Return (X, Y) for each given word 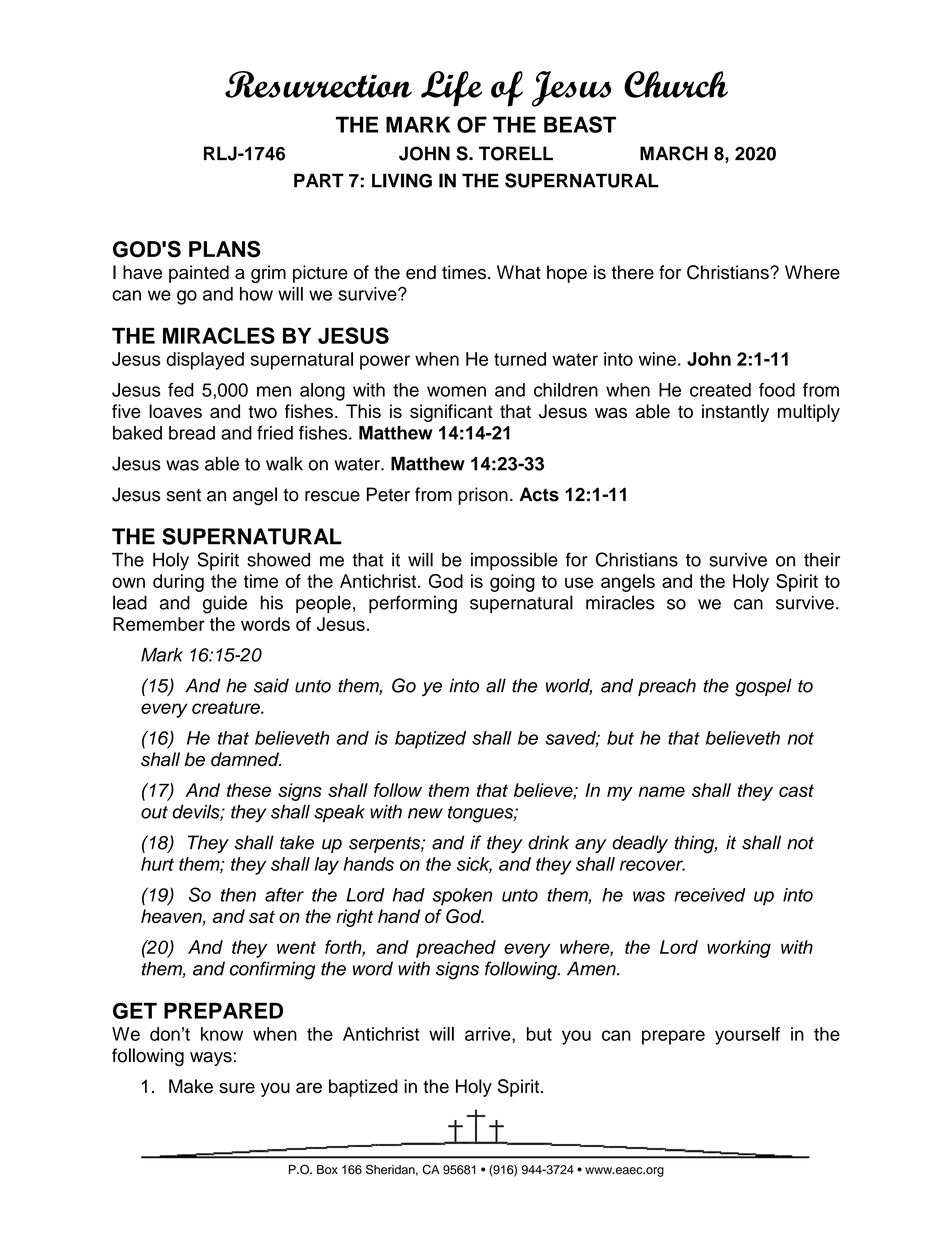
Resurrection (318, 84)
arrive (489, 1034)
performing (413, 604)
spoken (462, 897)
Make (191, 1086)
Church (676, 84)
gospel (763, 687)
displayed (205, 361)
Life (451, 89)
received (710, 895)
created (720, 390)
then (238, 895)
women (456, 391)
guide (225, 604)
